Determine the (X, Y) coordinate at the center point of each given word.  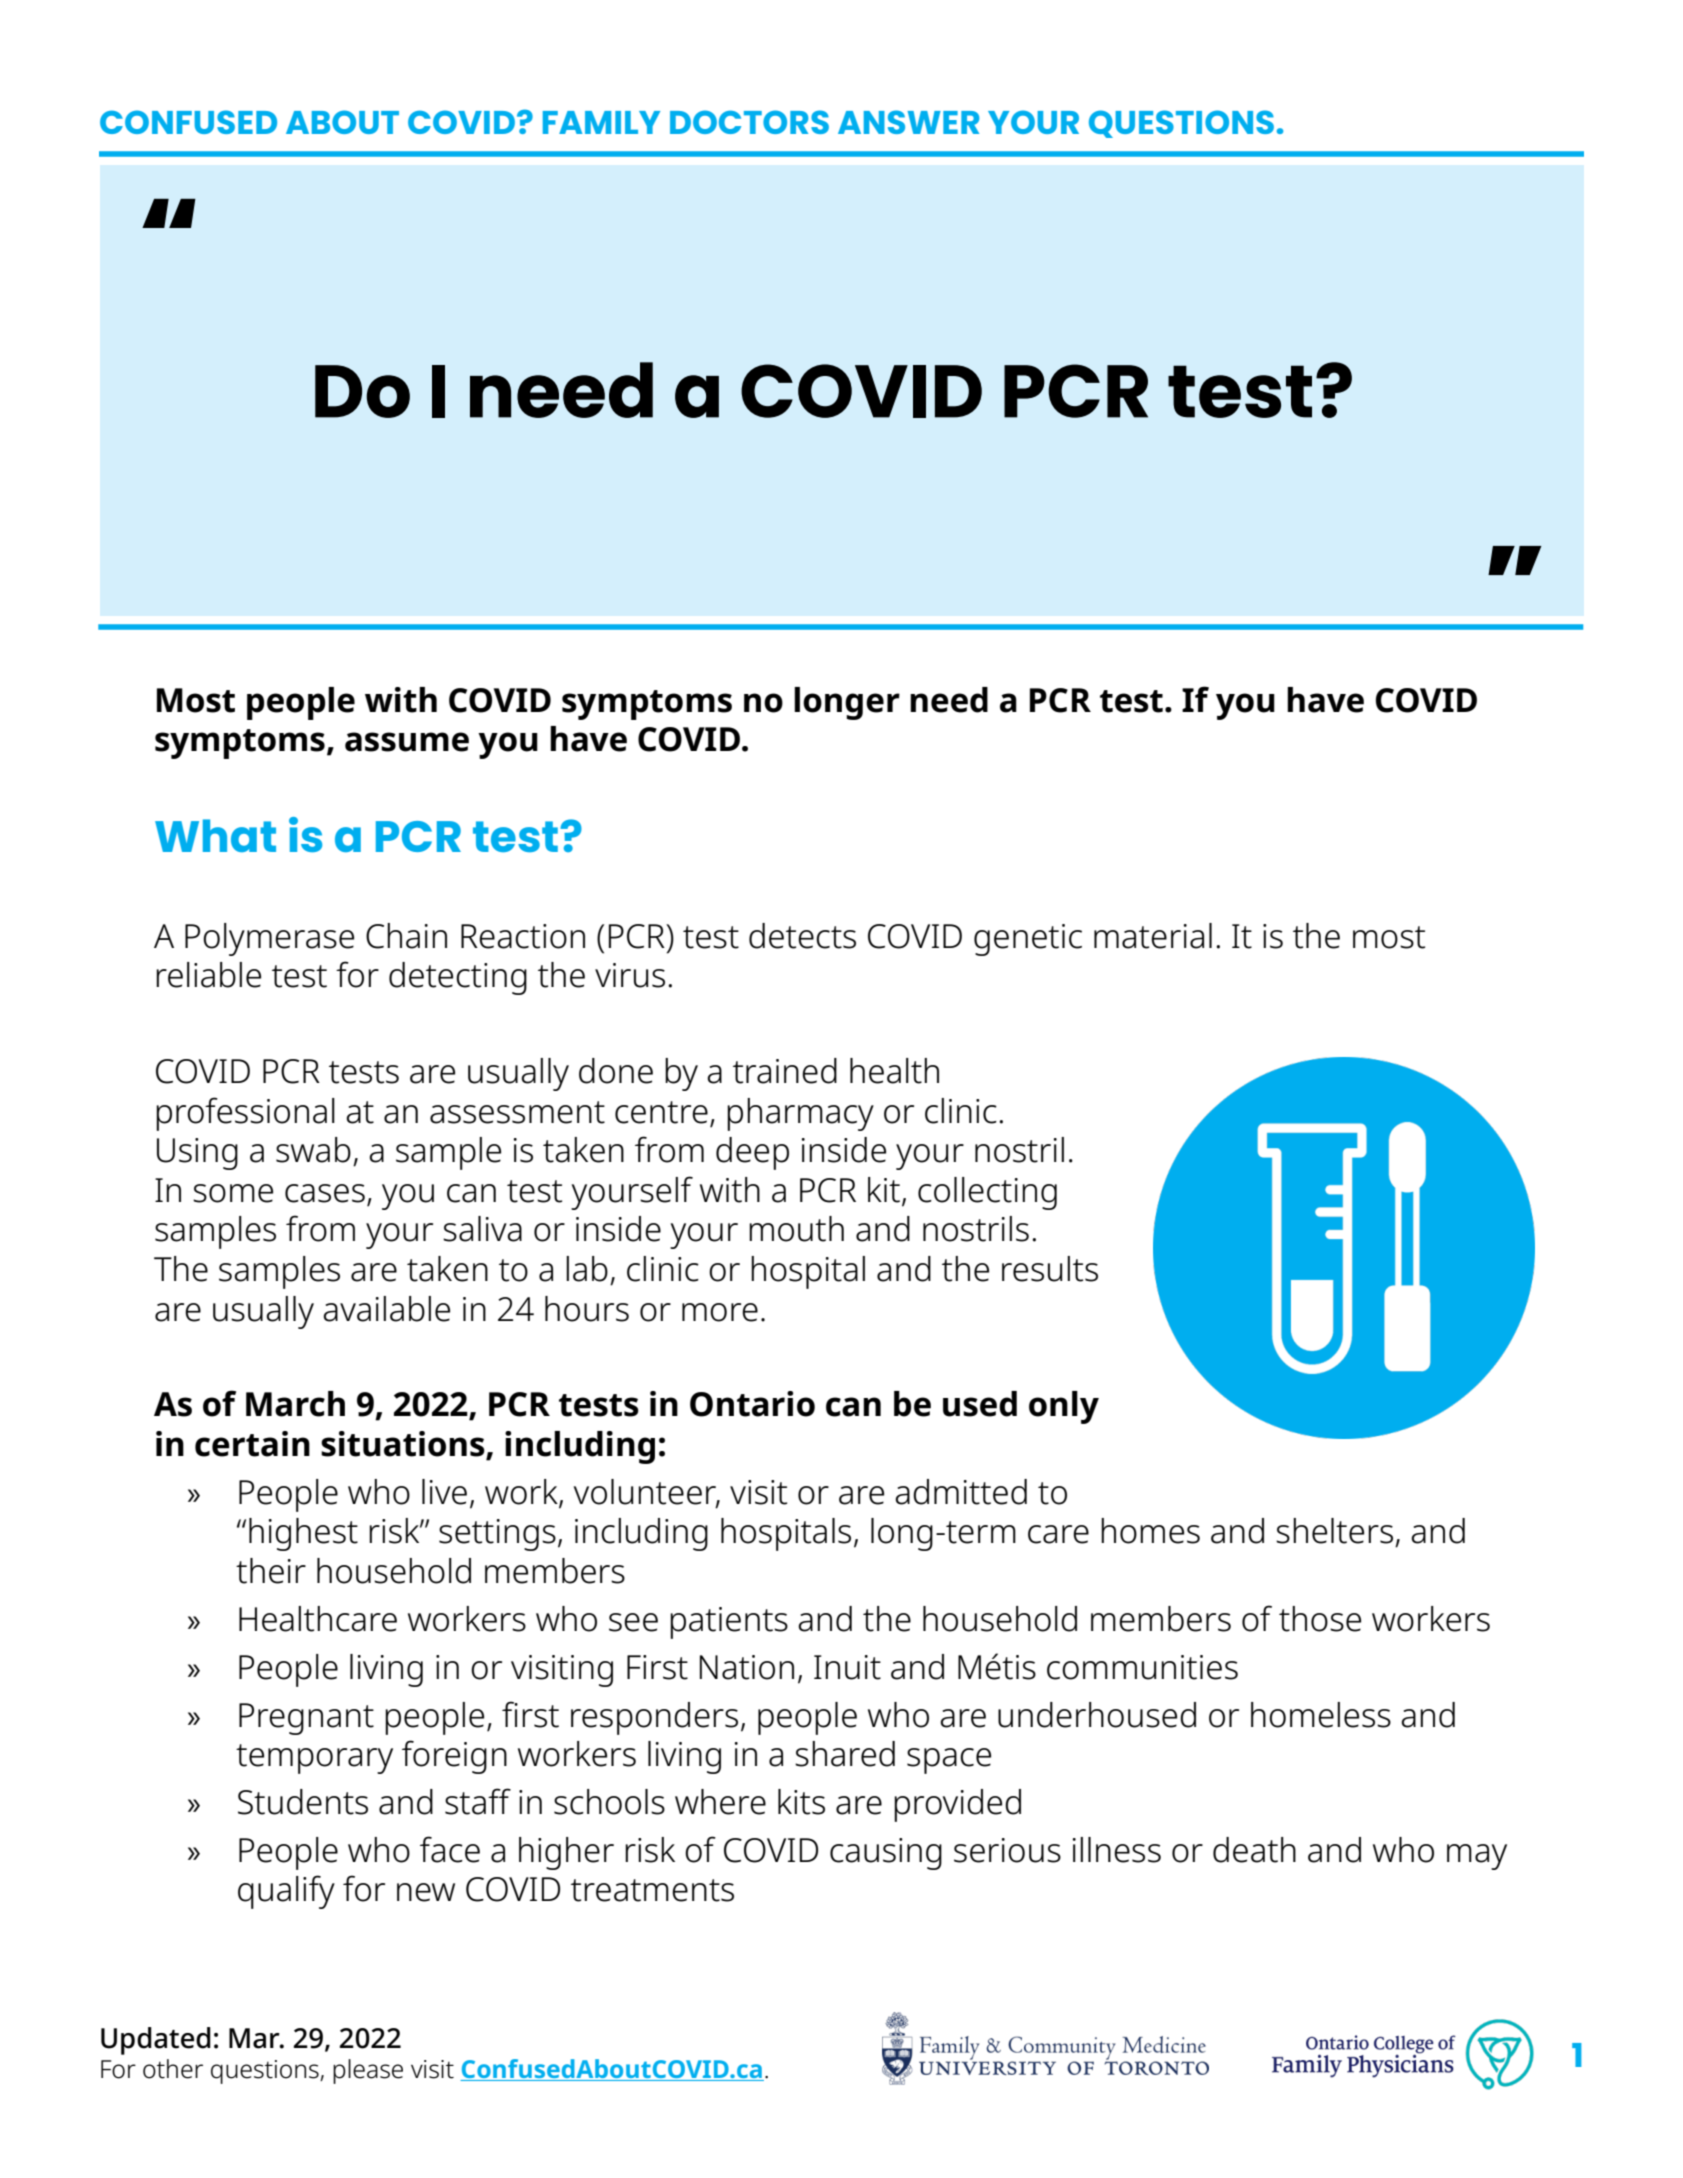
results (1050, 1269)
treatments (652, 1890)
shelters (1334, 1531)
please (368, 2071)
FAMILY (601, 122)
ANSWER (908, 122)
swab (313, 1150)
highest (303, 1534)
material (1153, 936)
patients (729, 1623)
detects (802, 936)
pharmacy (800, 1114)
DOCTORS (749, 122)
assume (407, 742)
